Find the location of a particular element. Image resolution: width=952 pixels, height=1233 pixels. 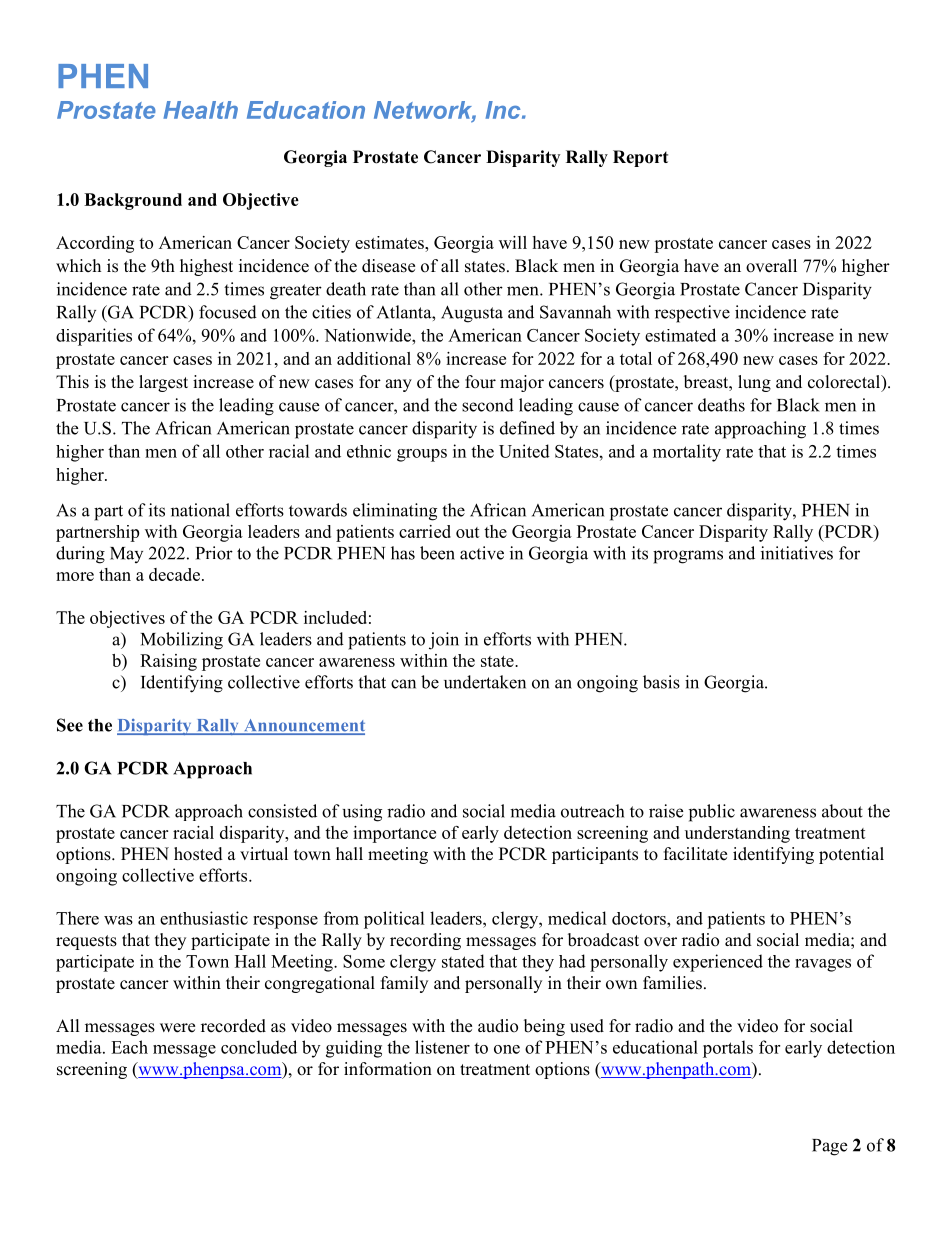

Mobilizing is located at coordinates (182, 641).
